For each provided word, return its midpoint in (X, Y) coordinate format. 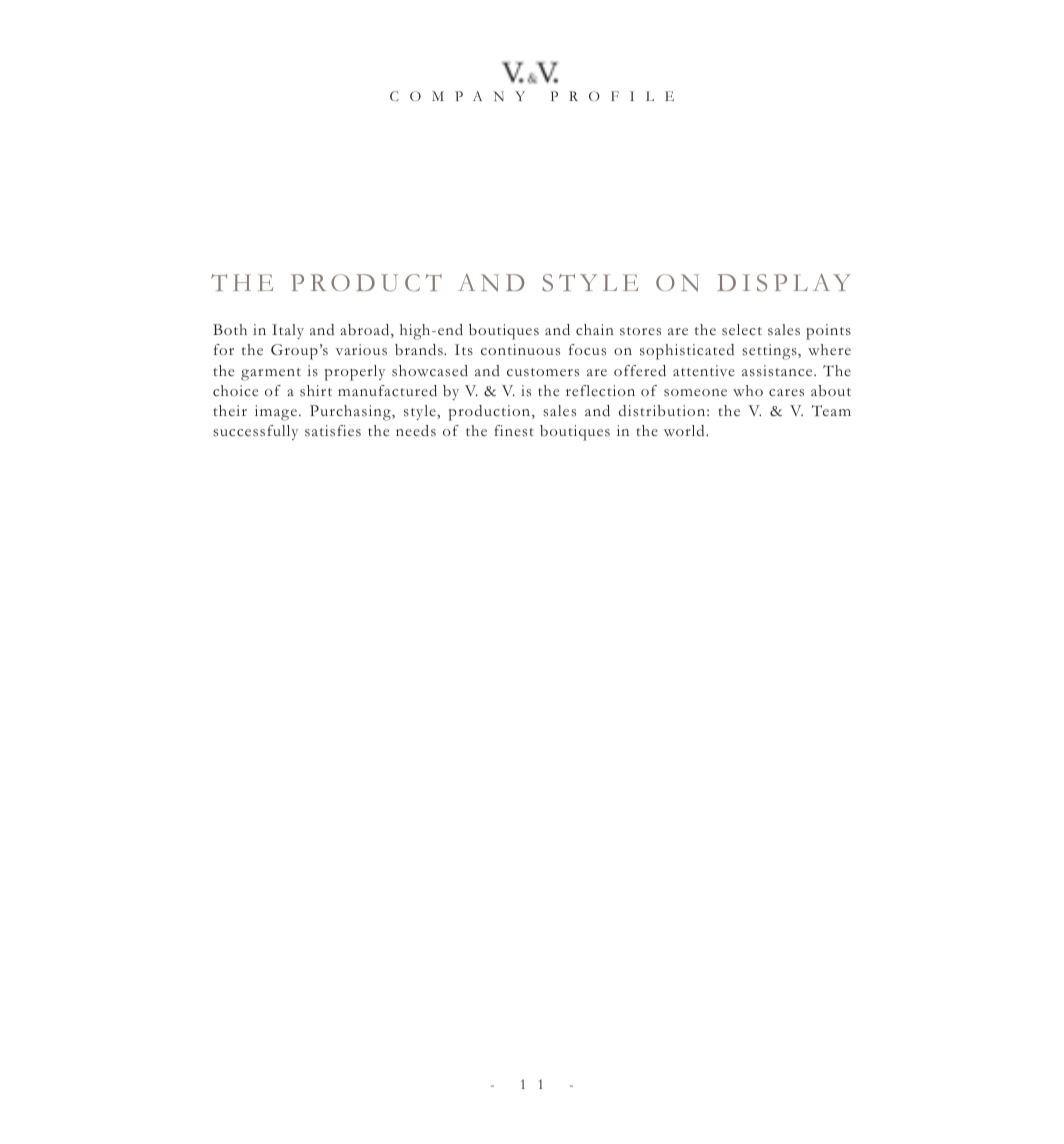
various (361, 350)
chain (595, 330)
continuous (520, 350)
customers (543, 372)
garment (271, 374)
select (742, 330)
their (230, 410)
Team (831, 410)
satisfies (333, 431)
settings (770, 352)
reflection (600, 391)
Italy (288, 331)
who (748, 390)
